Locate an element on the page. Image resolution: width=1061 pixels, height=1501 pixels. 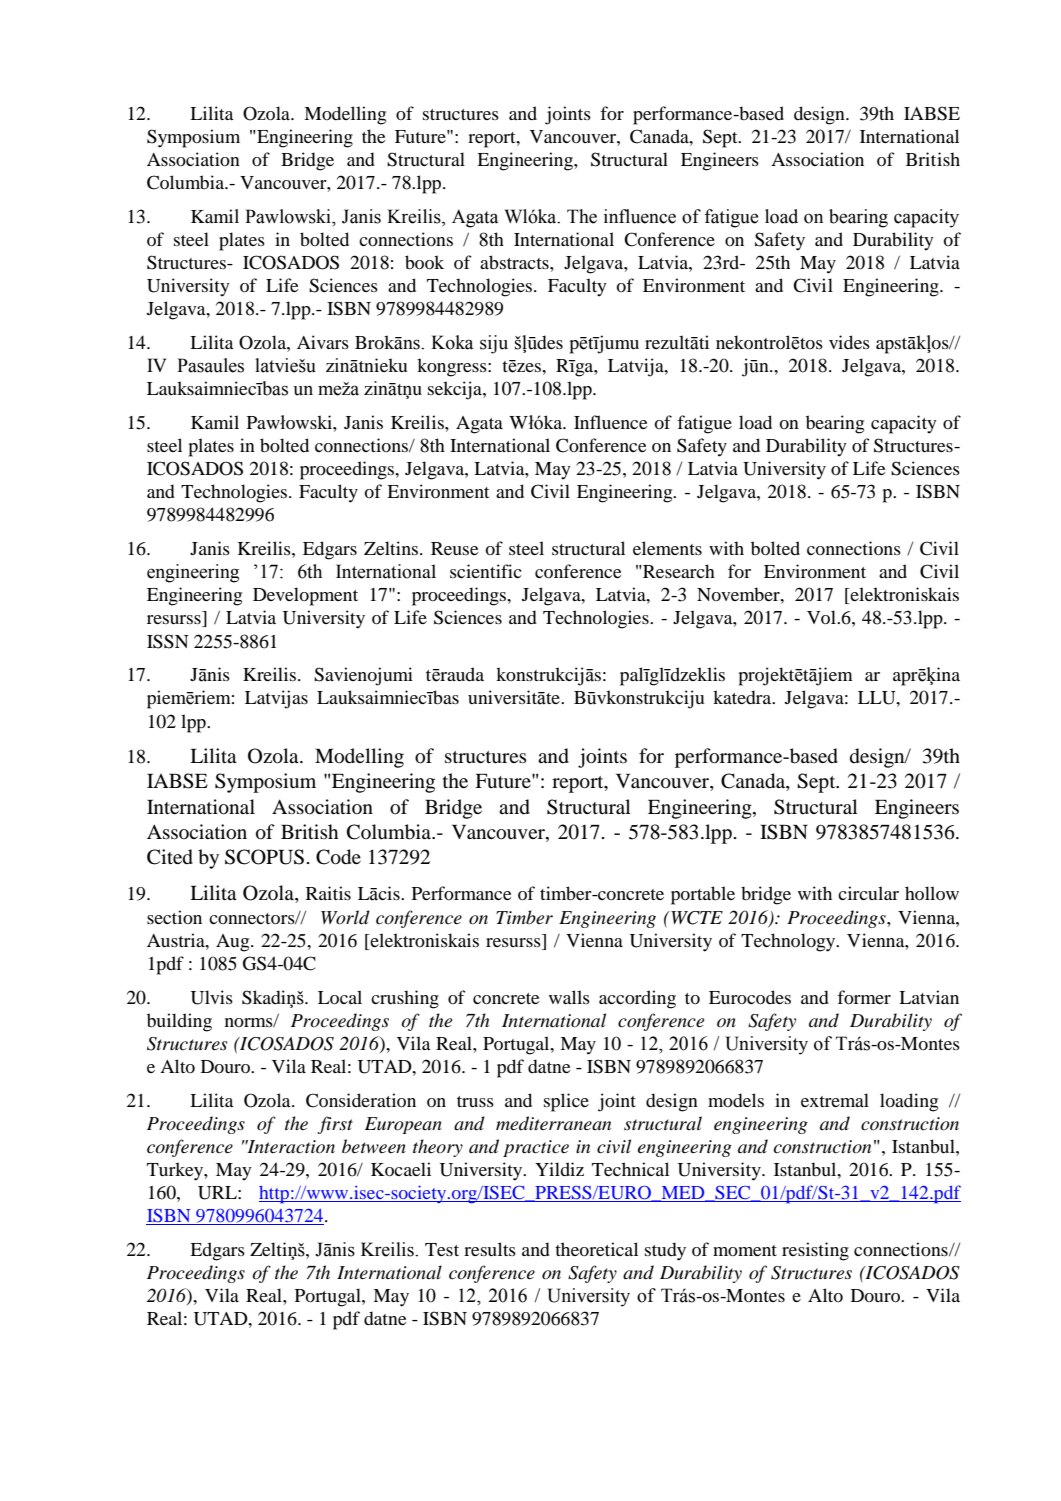
Aug is located at coordinates (234, 943).
